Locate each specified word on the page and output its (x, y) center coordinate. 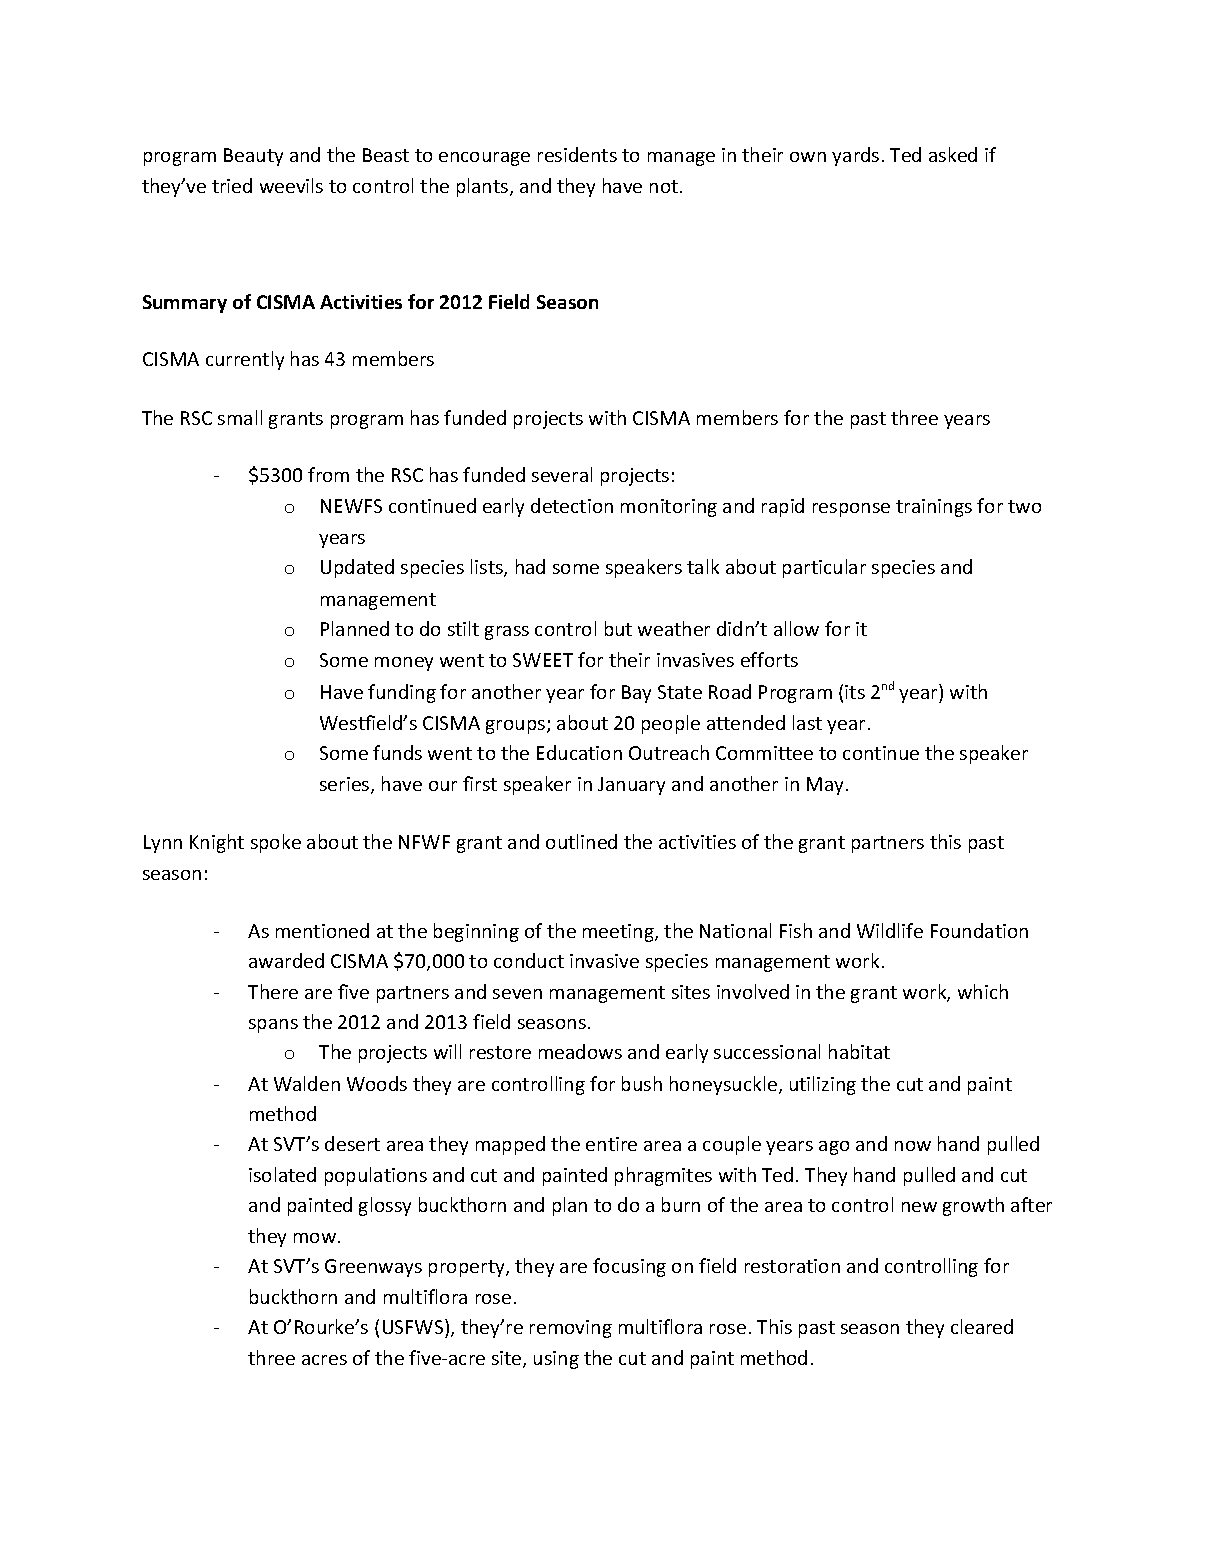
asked (953, 154)
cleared (982, 1326)
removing (571, 1329)
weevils (291, 185)
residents (577, 154)
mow (316, 1238)
